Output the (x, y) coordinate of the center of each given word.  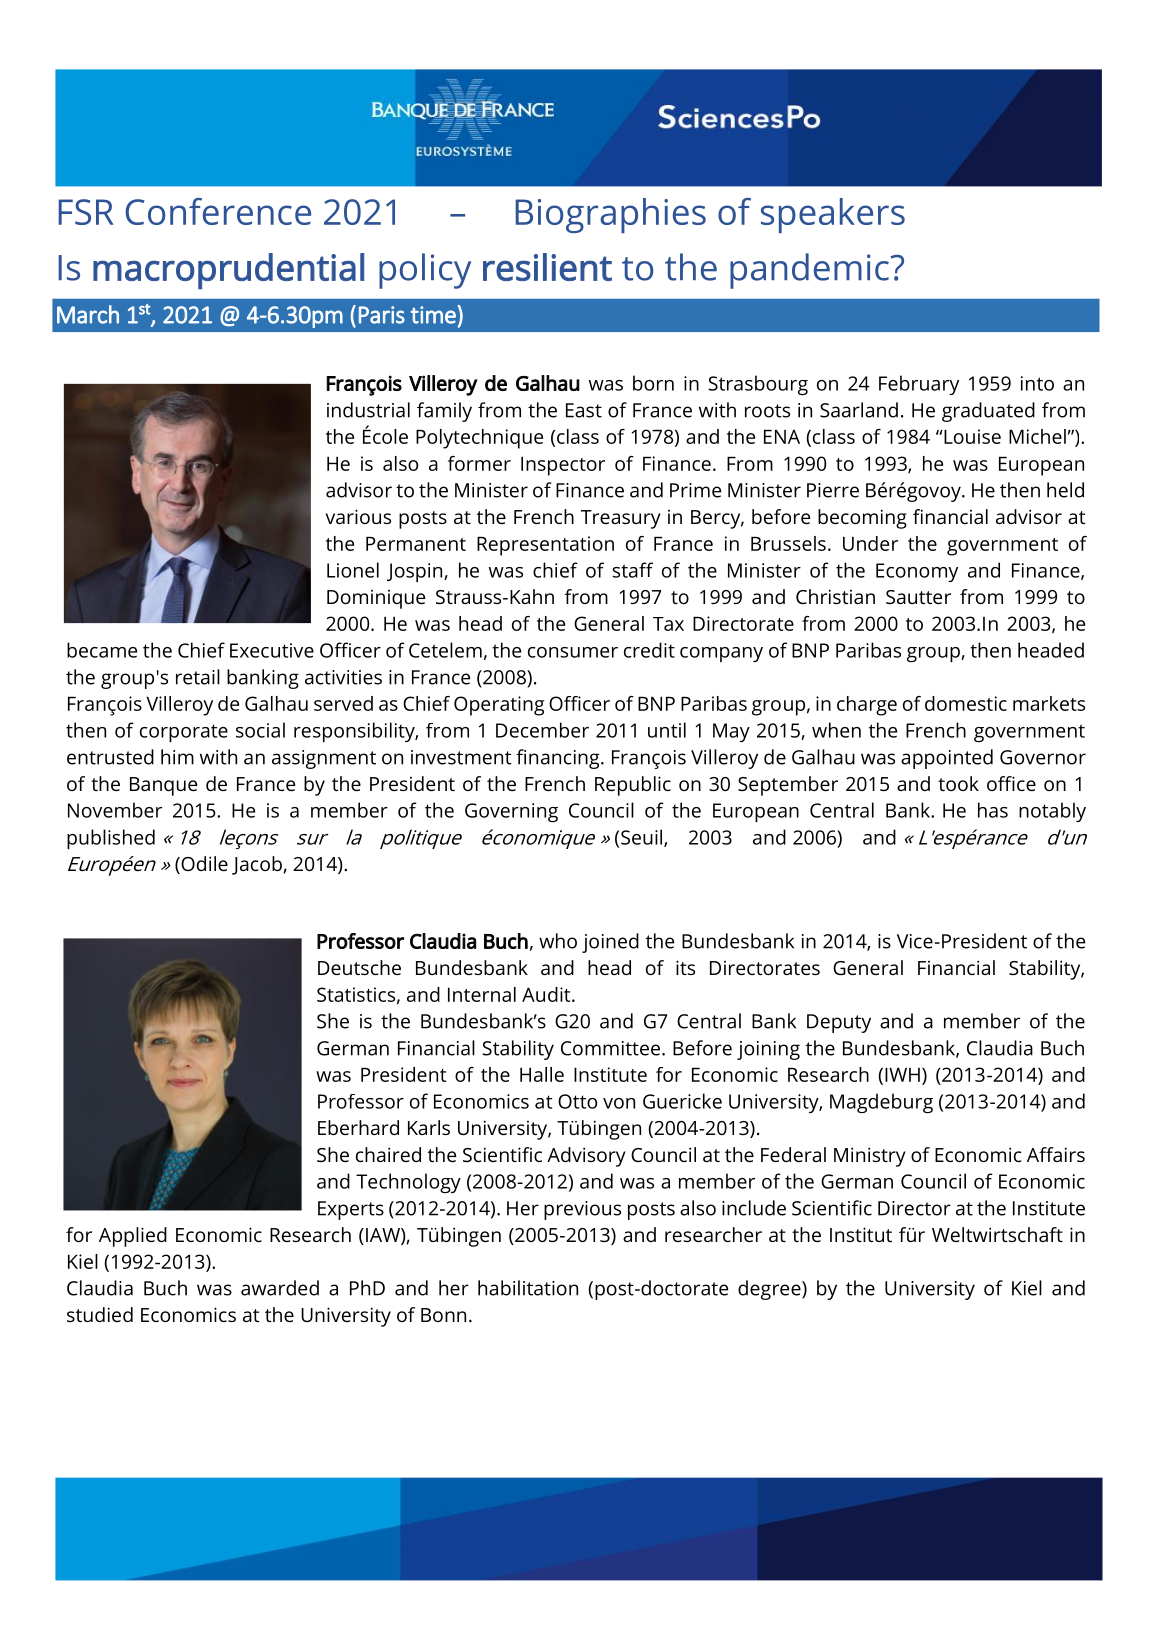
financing (559, 759)
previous (582, 1210)
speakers (833, 215)
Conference (218, 211)
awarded (280, 1288)
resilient (547, 267)
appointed (947, 759)
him (177, 757)
